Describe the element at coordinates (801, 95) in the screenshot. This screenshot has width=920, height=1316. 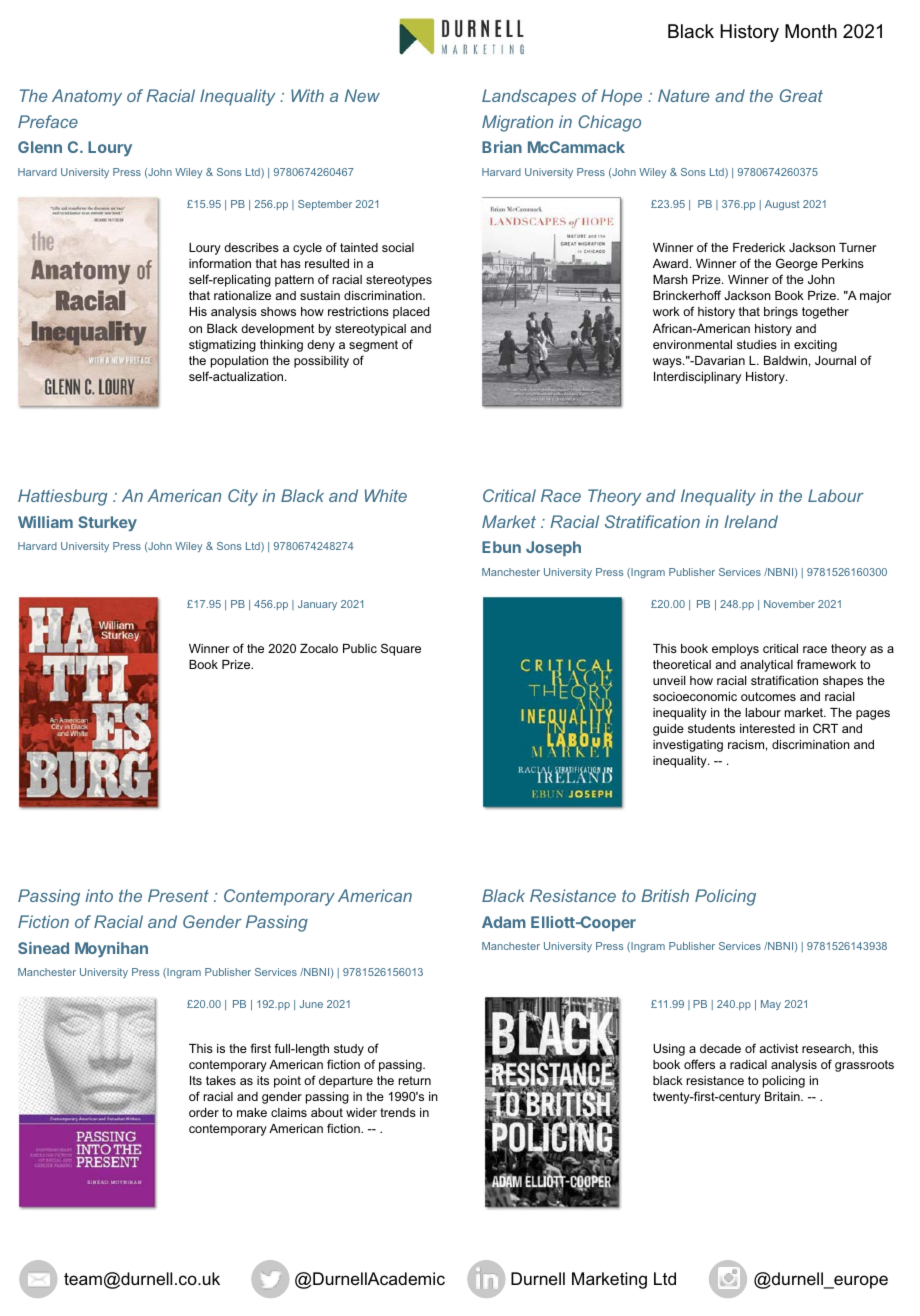
I see `Great` at that location.
